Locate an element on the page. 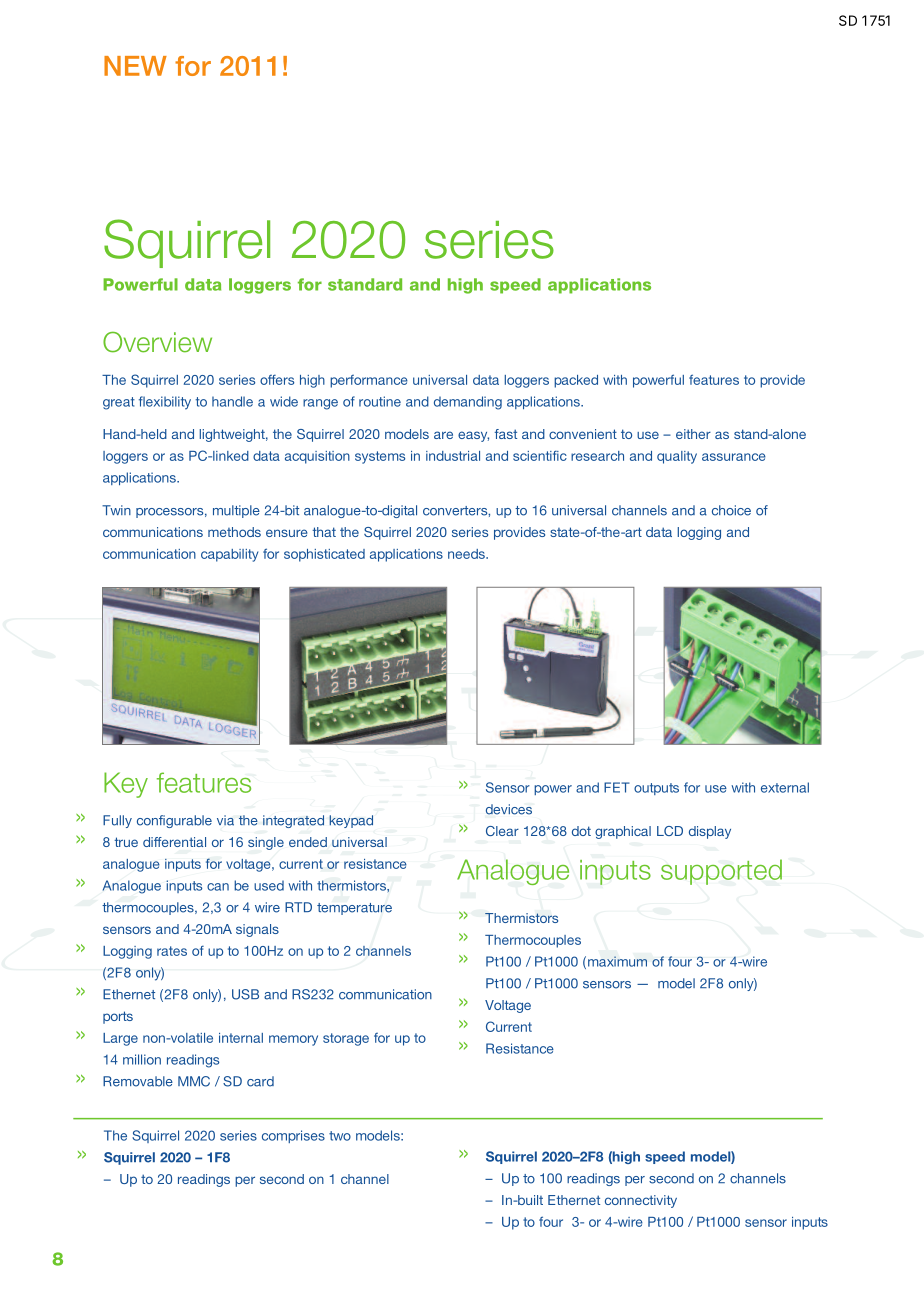 This image has height=1308, width=924. MMC is located at coordinates (194, 1081).
